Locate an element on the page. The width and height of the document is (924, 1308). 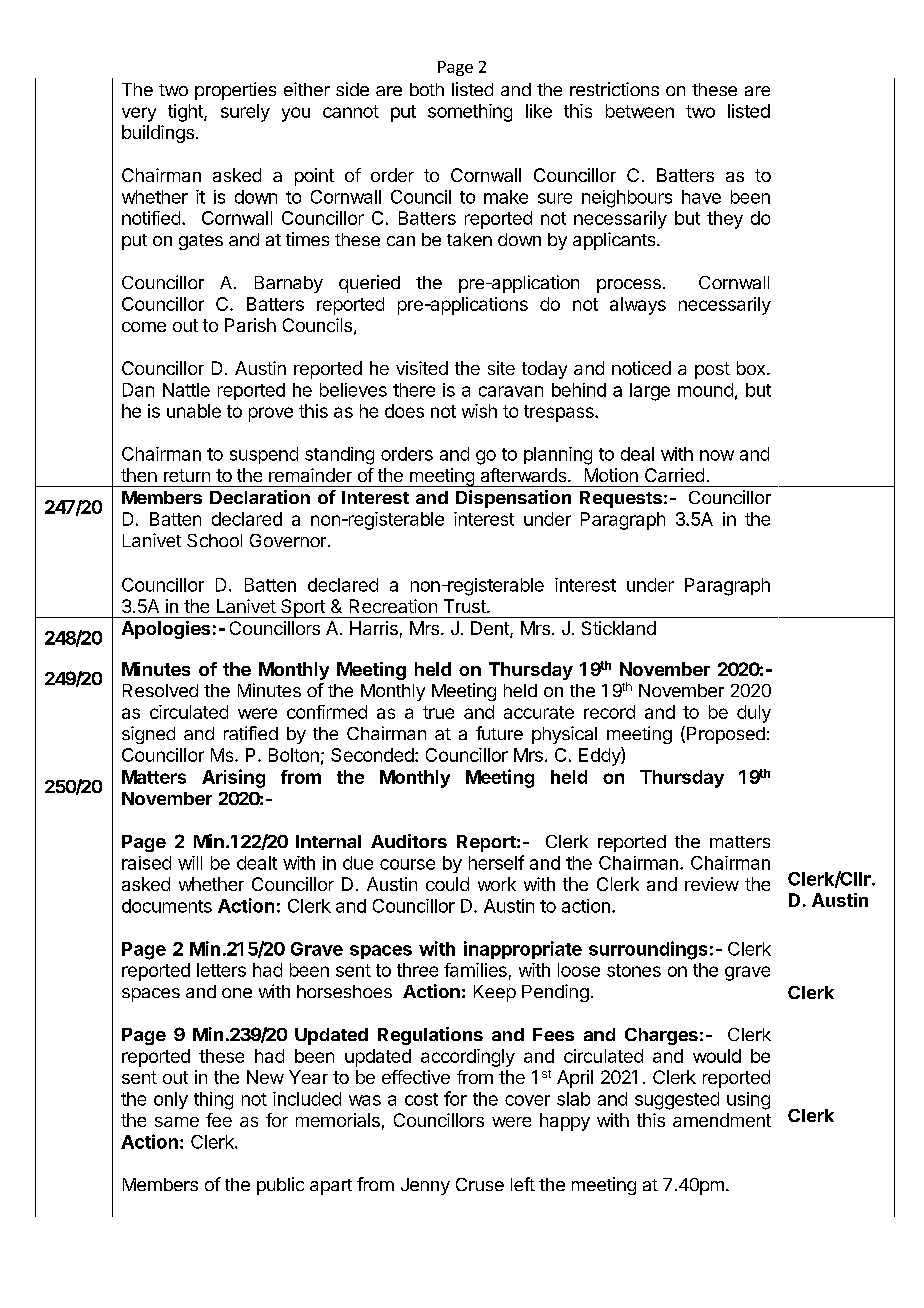
record is located at coordinates (609, 712).
